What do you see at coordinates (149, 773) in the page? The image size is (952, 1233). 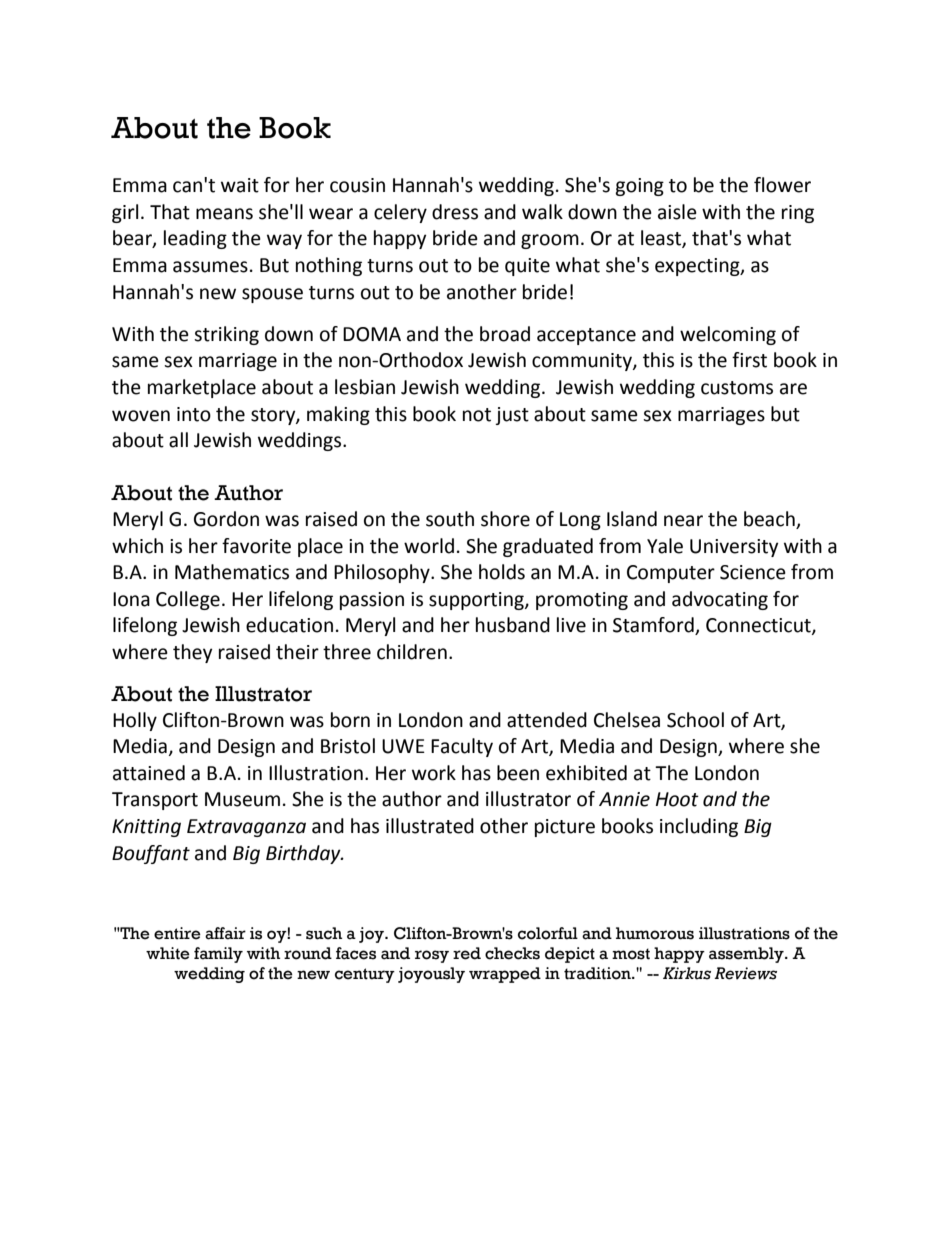 I see `attained` at bounding box center [149, 773].
